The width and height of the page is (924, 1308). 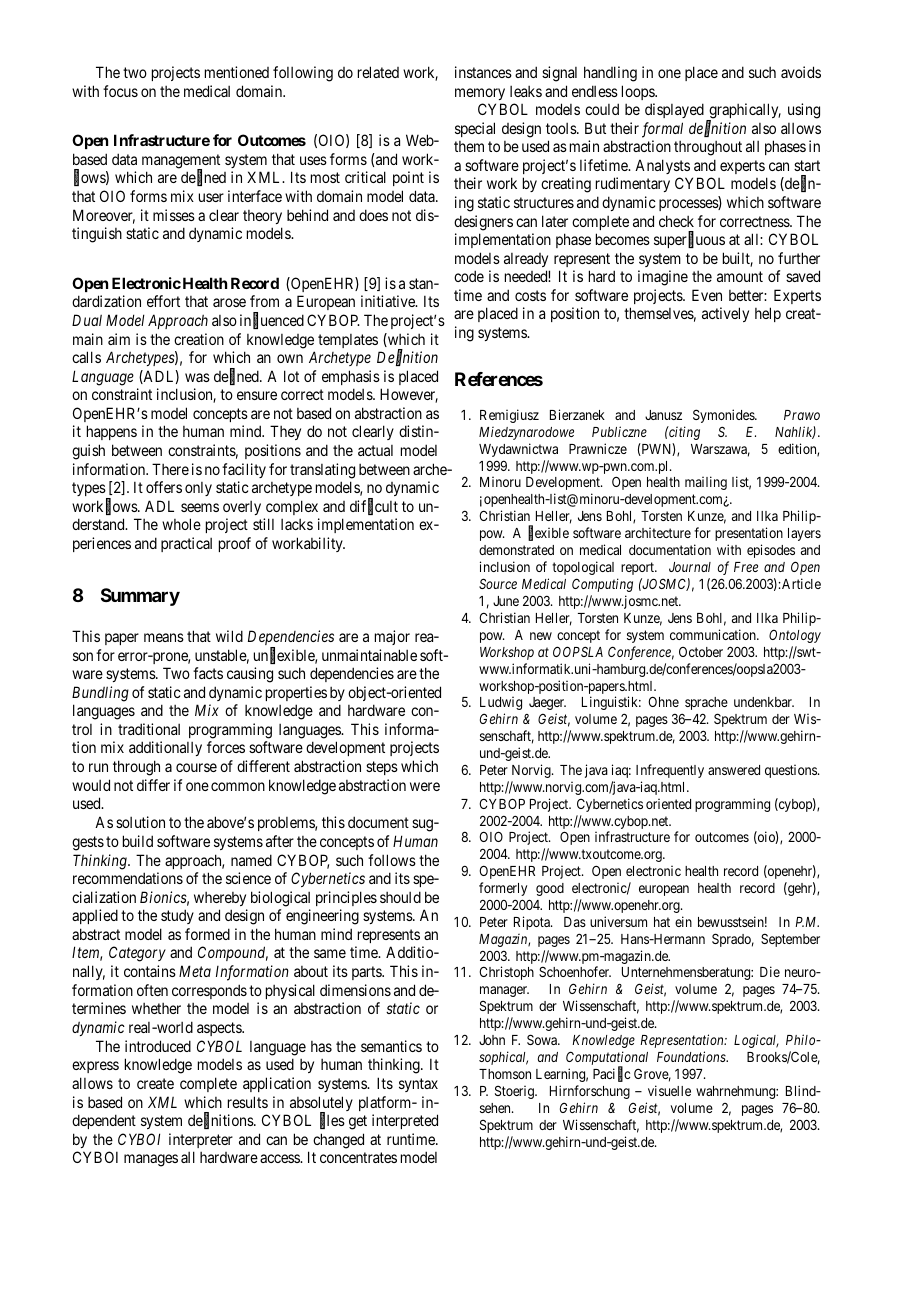 What do you see at coordinates (706, 703) in the page?
I see `sprache` at bounding box center [706, 703].
